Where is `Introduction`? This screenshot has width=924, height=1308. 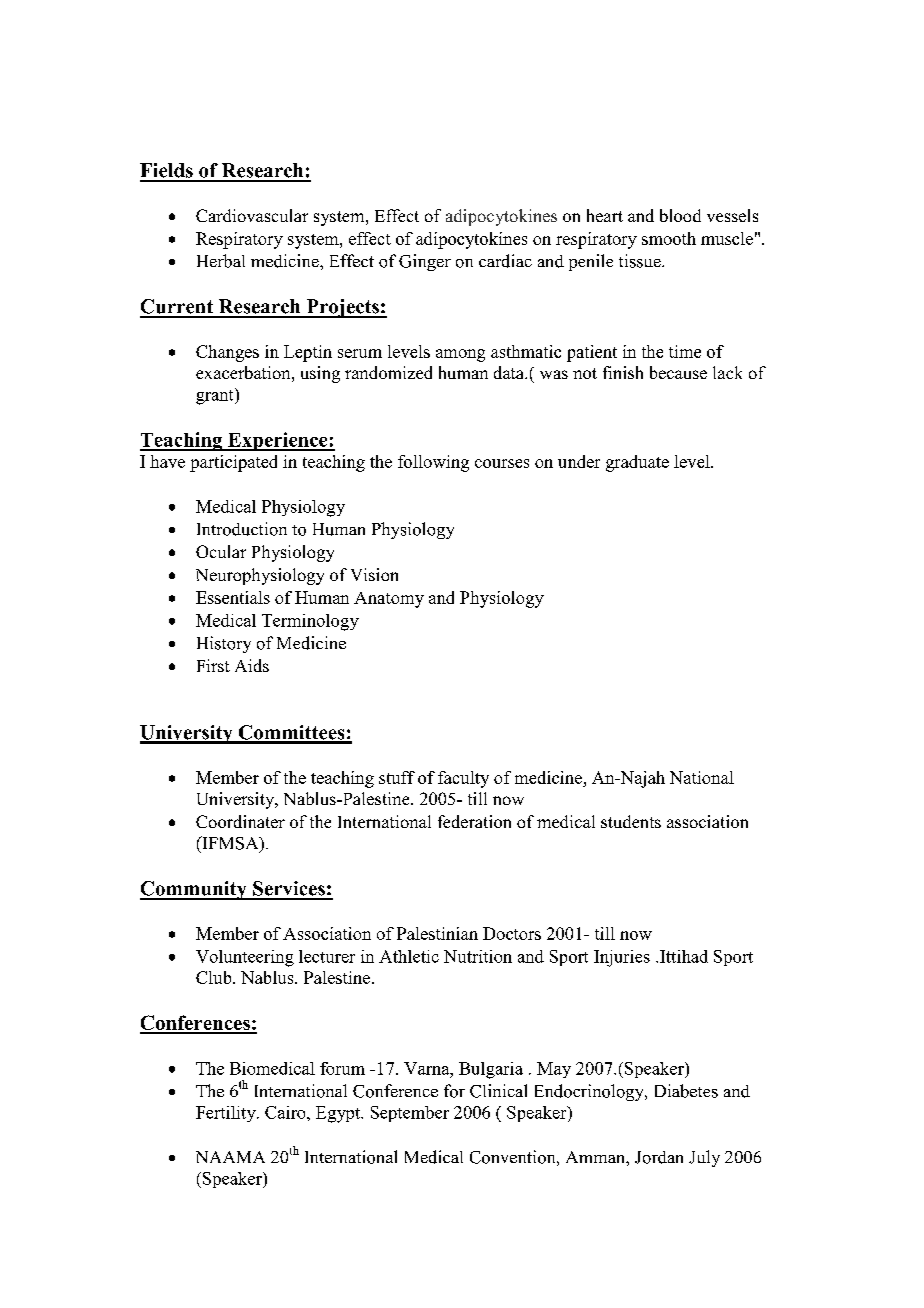 Introduction is located at coordinates (242, 529).
